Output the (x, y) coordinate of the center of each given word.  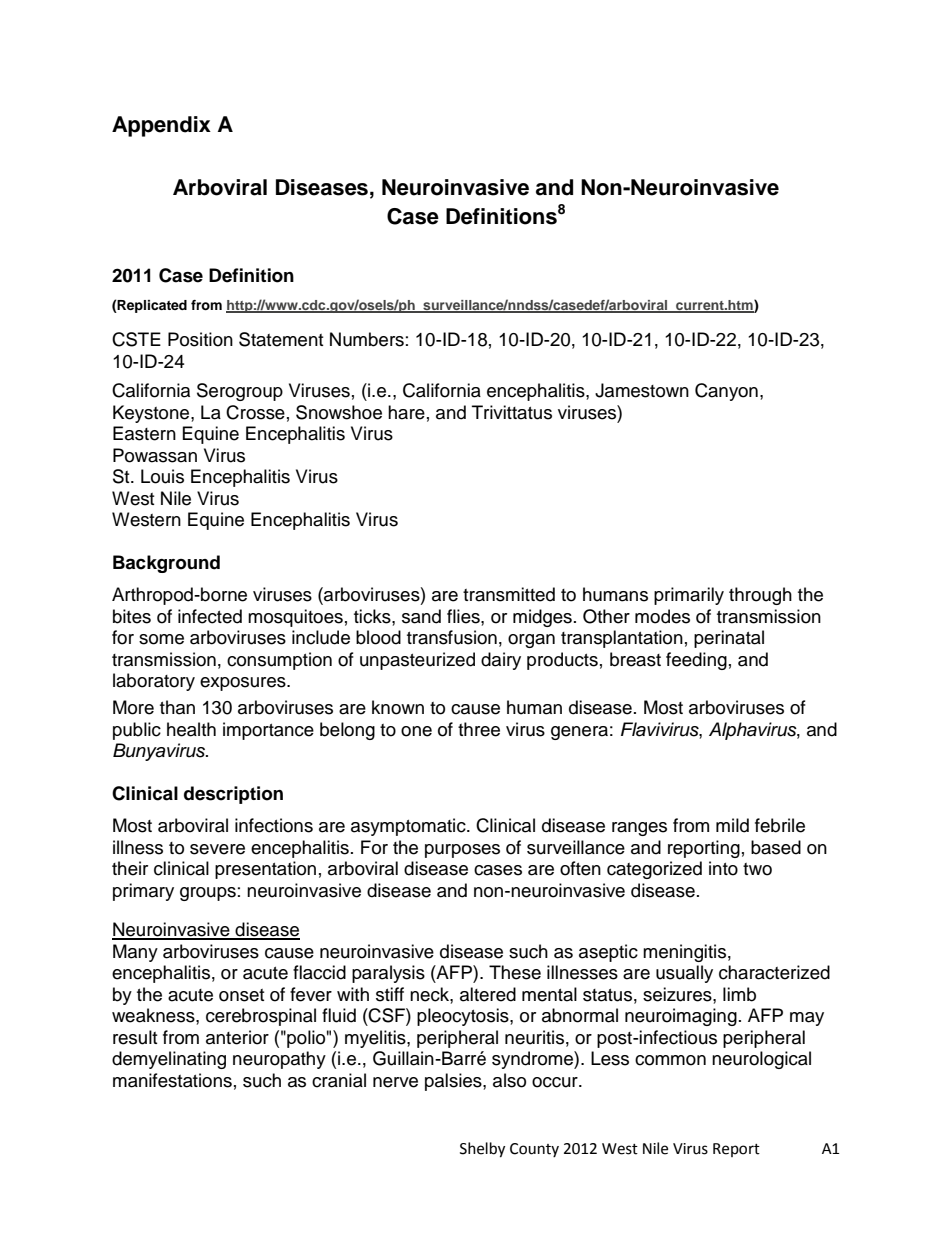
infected (210, 616)
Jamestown (642, 390)
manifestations (172, 1080)
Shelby (482, 1150)
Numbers (367, 339)
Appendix (161, 126)
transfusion (452, 637)
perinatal (729, 639)
